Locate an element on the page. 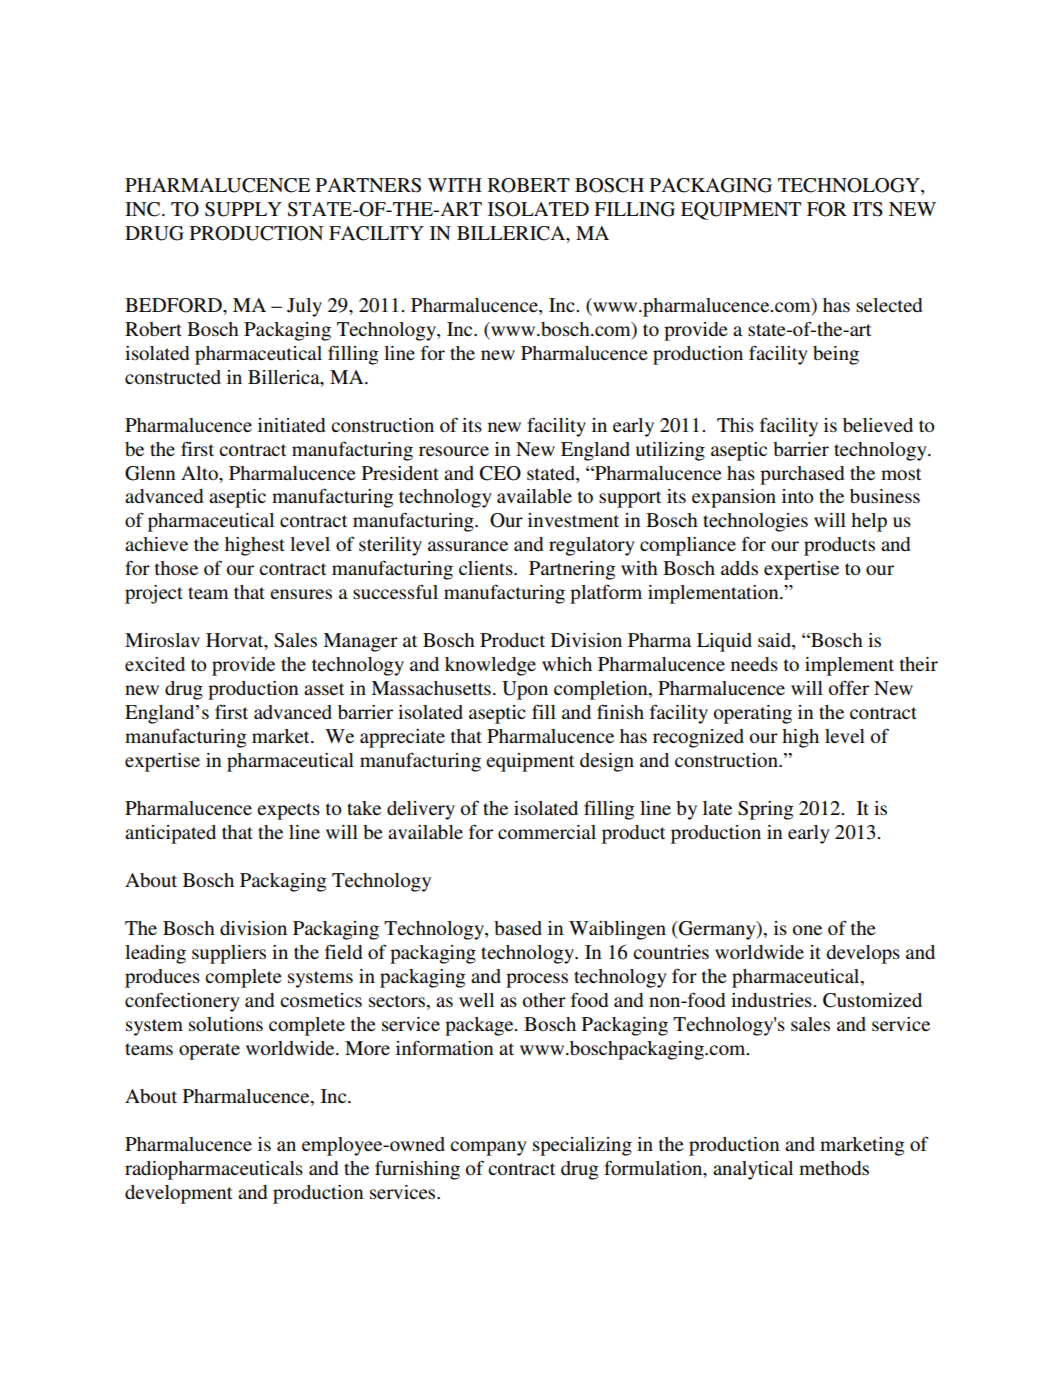  PARTNERS is located at coordinates (368, 185).
